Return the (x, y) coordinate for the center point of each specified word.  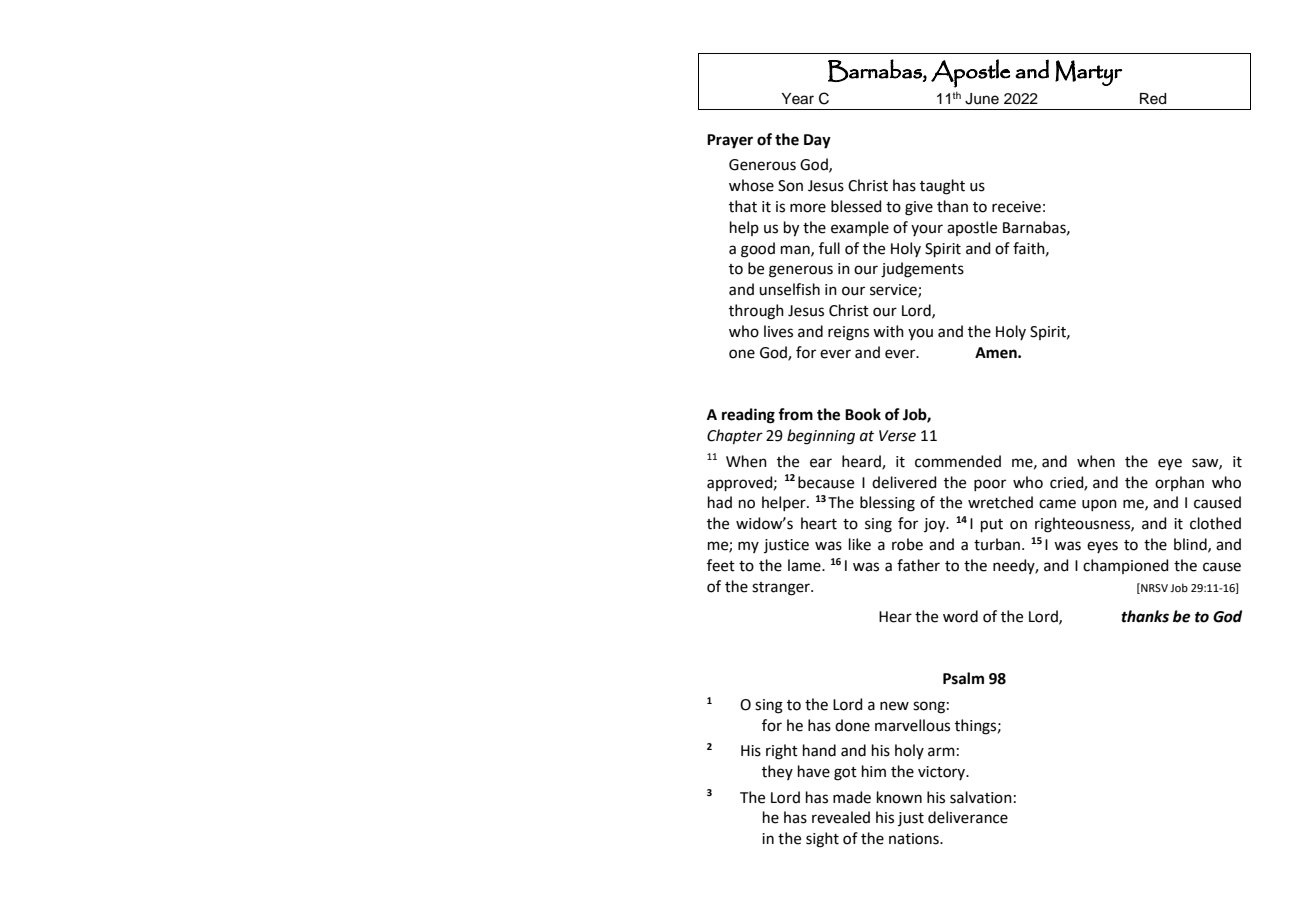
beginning (821, 437)
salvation (981, 797)
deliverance (968, 817)
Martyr (1088, 73)
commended (958, 461)
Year (797, 99)
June (982, 99)
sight (822, 840)
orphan (1179, 483)
